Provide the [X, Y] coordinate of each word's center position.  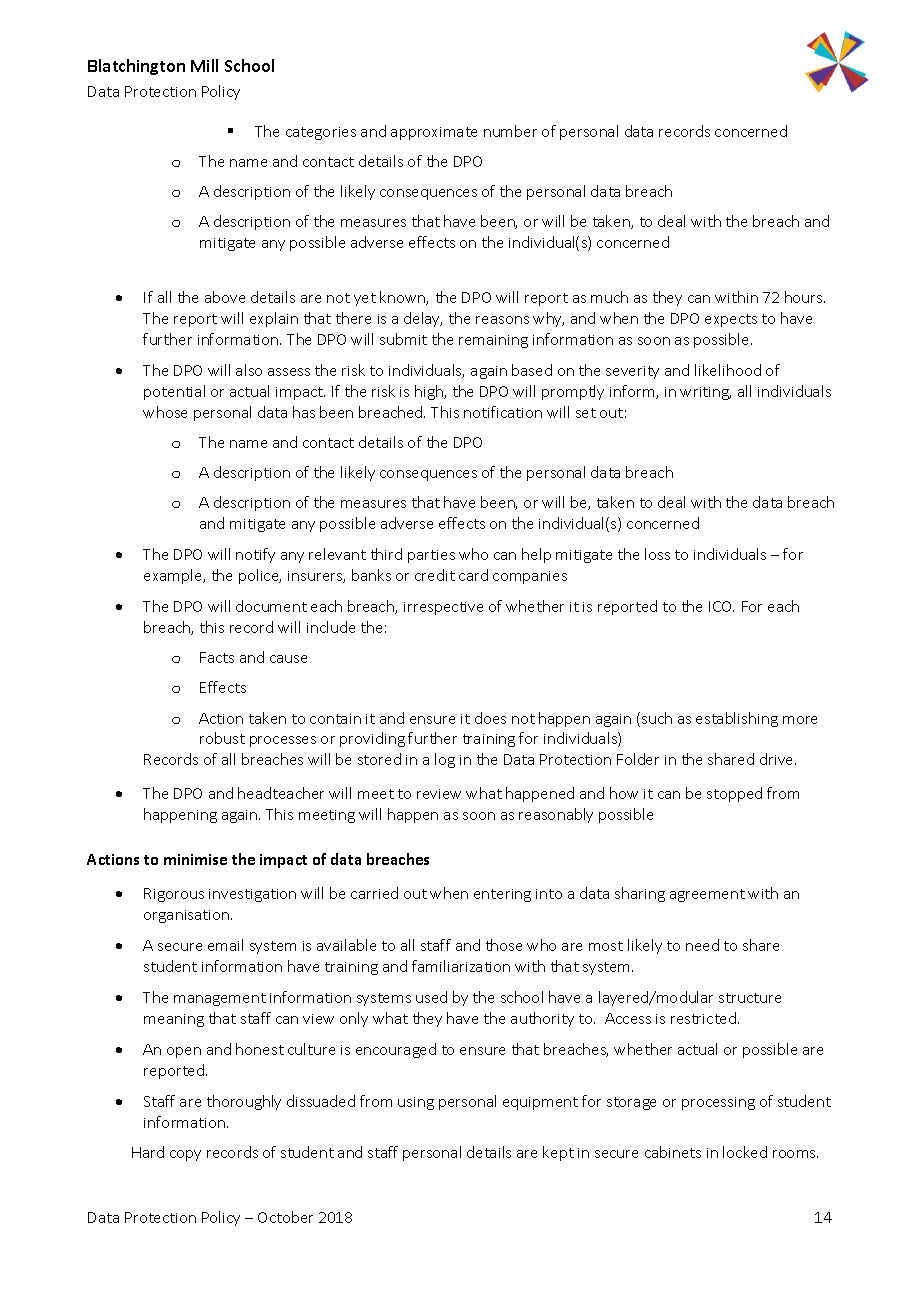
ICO [721, 606]
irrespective [443, 608]
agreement [707, 895]
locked [745, 1152]
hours [805, 297]
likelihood [728, 370]
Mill [204, 65]
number [510, 131]
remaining [493, 341]
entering [502, 895]
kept [558, 1153]
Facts [217, 657]
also [249, 370]
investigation [252, 895]
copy [185, 1155]
